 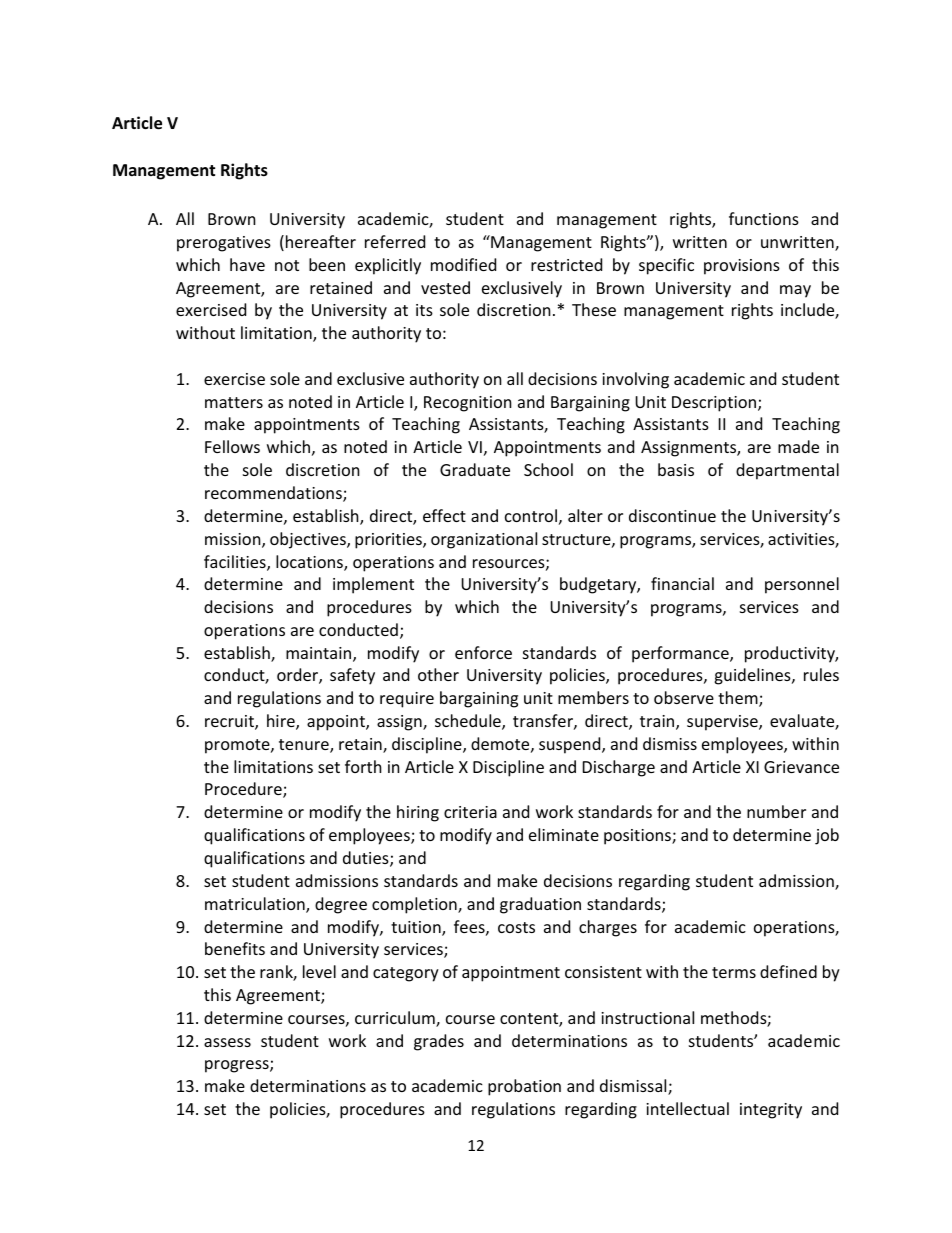 What do you see at coordinates (238, 1066) in the screenshot?
I see `progress` at bounding box center [238, 1066].
